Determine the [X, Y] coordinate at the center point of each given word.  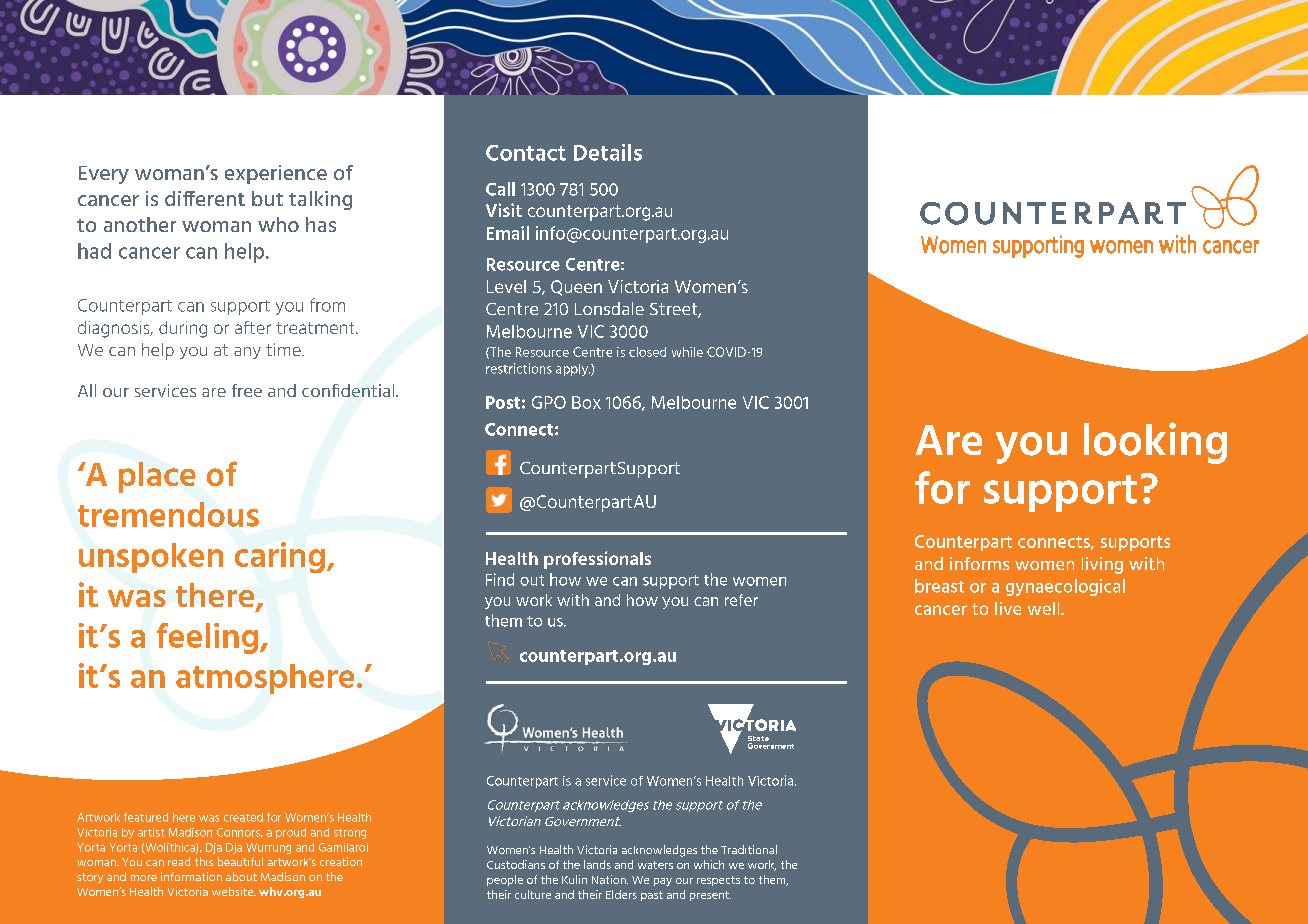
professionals [597, 560]
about [241, 876]
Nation [610, 879]
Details [608, 152]
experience [276, 174]
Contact [526, 153]
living [1102, 565]
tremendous [168, 514]
